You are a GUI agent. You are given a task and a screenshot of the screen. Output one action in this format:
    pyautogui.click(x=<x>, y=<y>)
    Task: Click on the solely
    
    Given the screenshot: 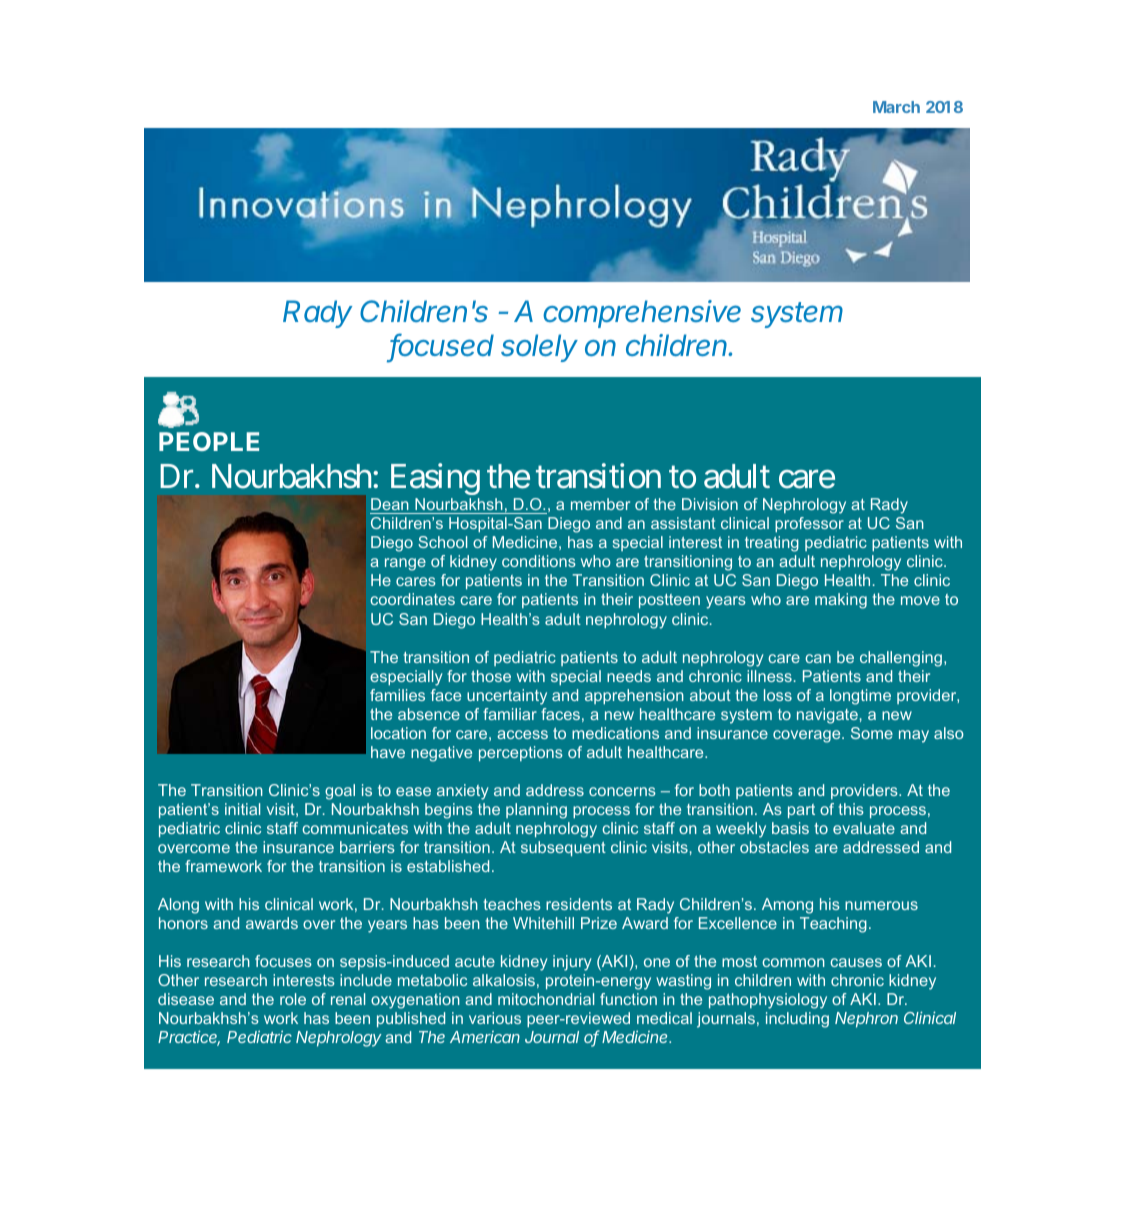 What is the action you would take?
    pyautogui.click(x=539, y=348)
